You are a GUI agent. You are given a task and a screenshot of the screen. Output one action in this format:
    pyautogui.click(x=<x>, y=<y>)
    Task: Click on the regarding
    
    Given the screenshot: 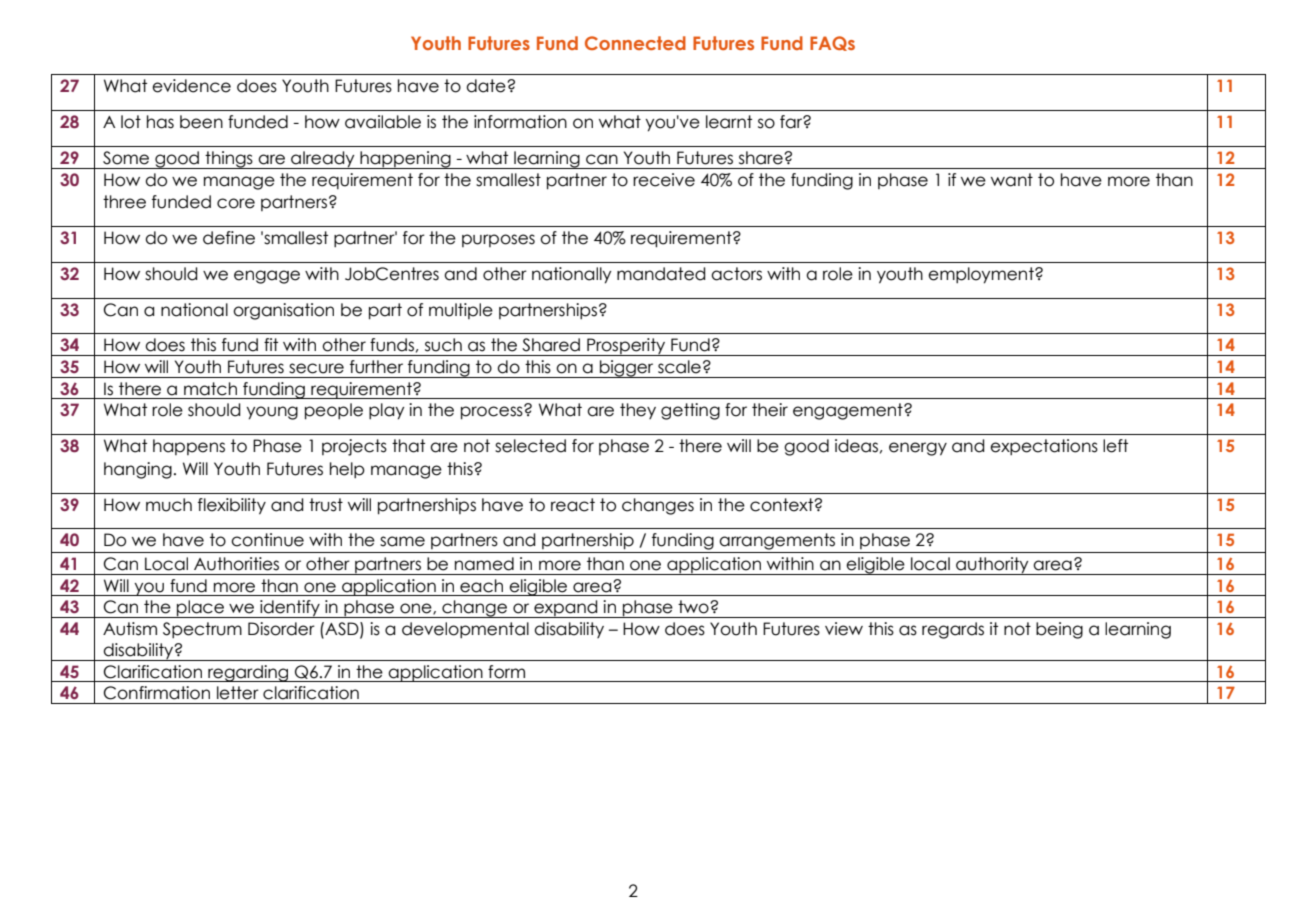 What is the action you would take?
    pyautogui.click(x=248, y=673)
